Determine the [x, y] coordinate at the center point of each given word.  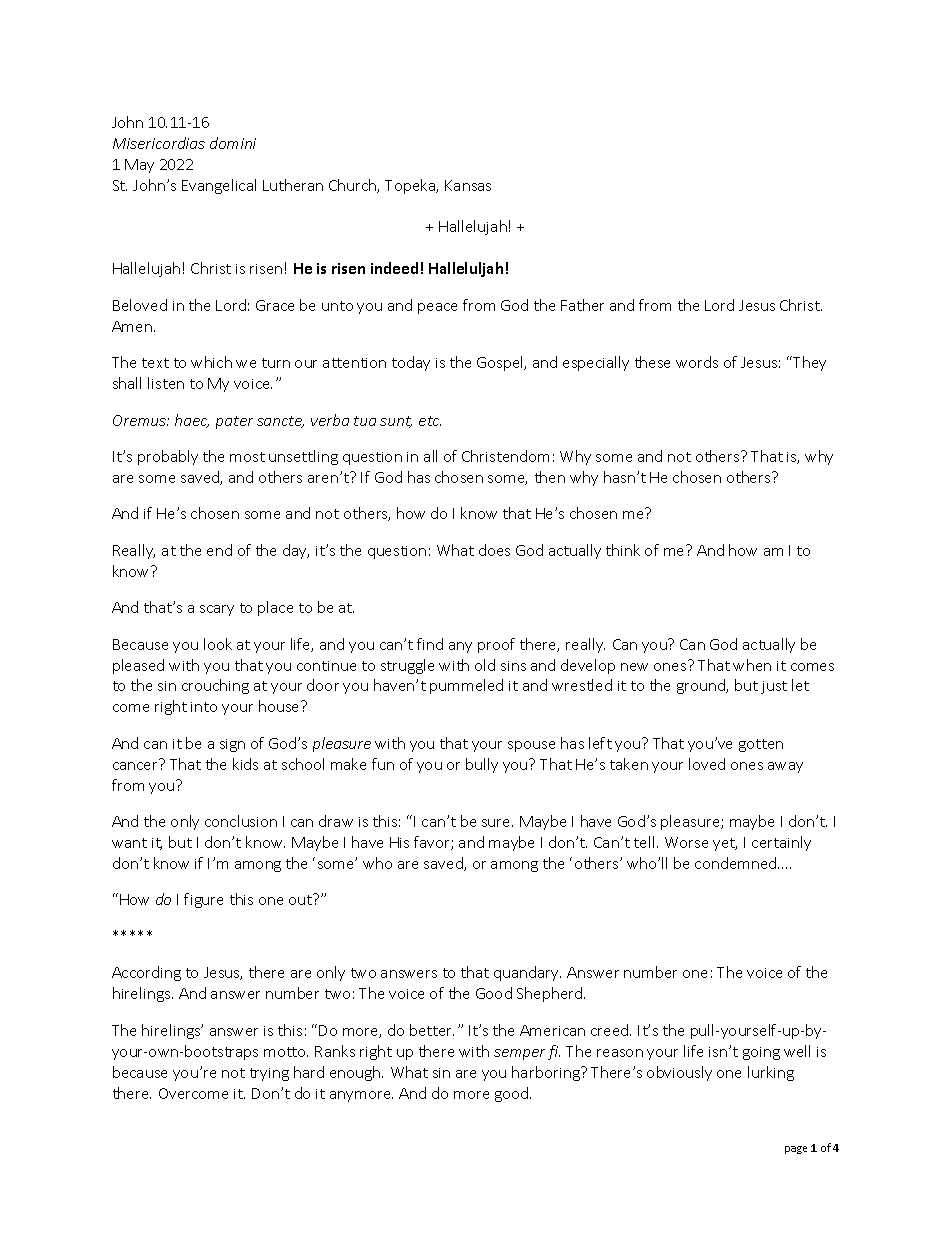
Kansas [468, 185]
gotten [761, 745]
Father [582, 305]
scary [217, 610]
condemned [737, 863]
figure [203, 900]
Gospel [501, 363]
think [623, 550]
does [494, 550]
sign [232, 745]
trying [269, 1074]
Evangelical [219, 186]
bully [482, 765]
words [697, 362]
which [211, 362]
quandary [527, 973]
